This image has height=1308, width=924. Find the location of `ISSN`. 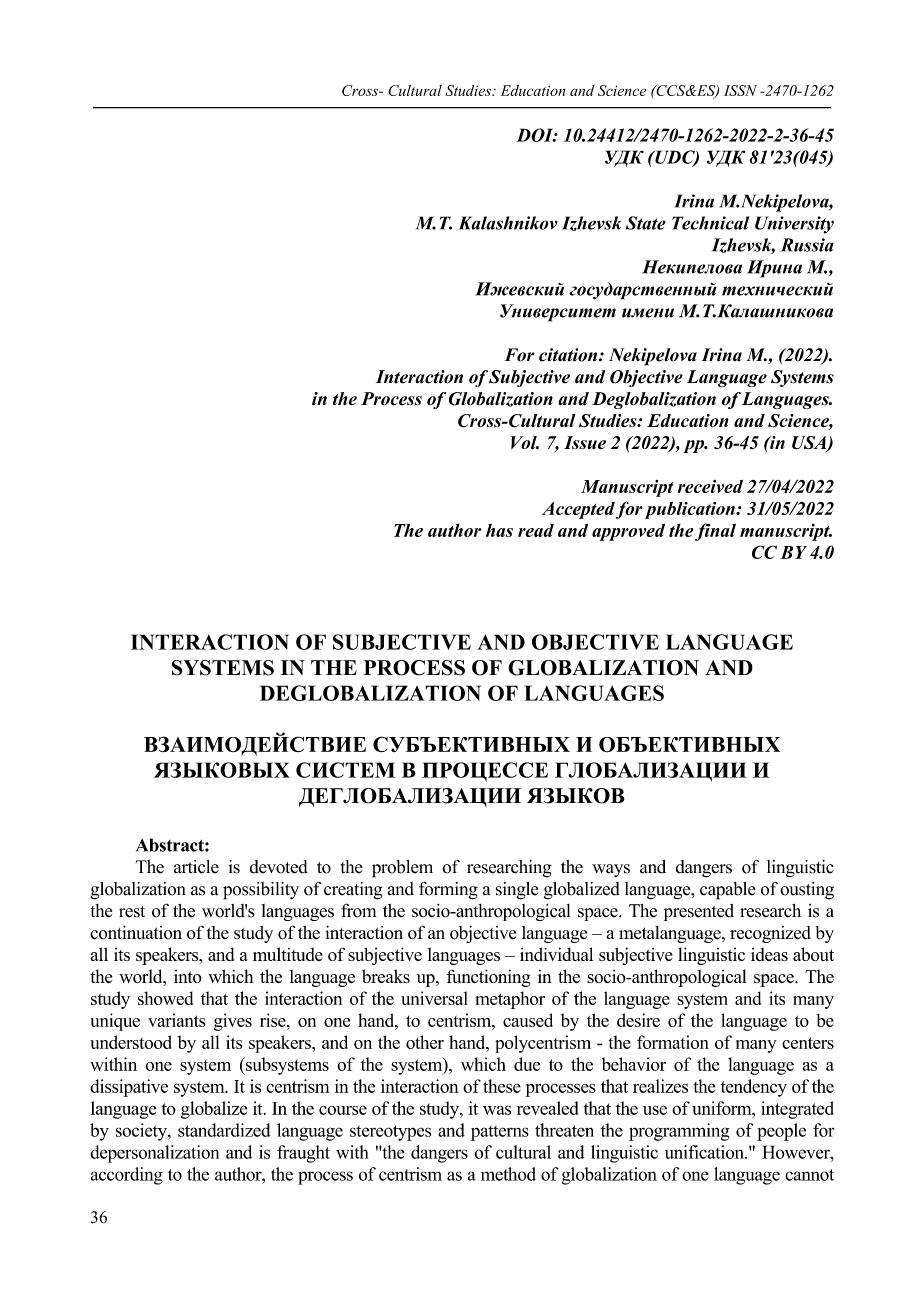

ISSN is located at coordinates (740, 90).
